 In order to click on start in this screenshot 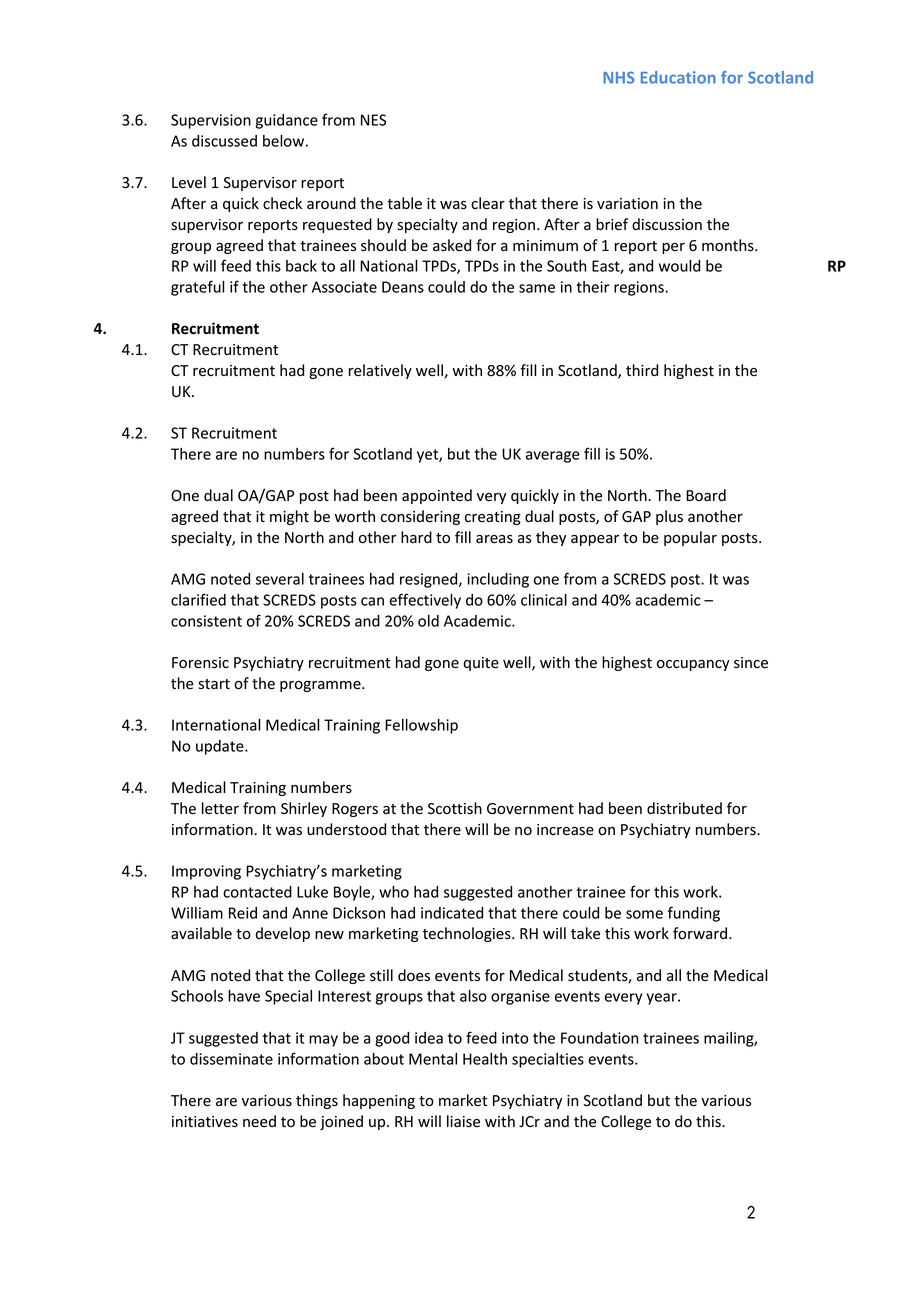, I will do `click(214, 684)`.
